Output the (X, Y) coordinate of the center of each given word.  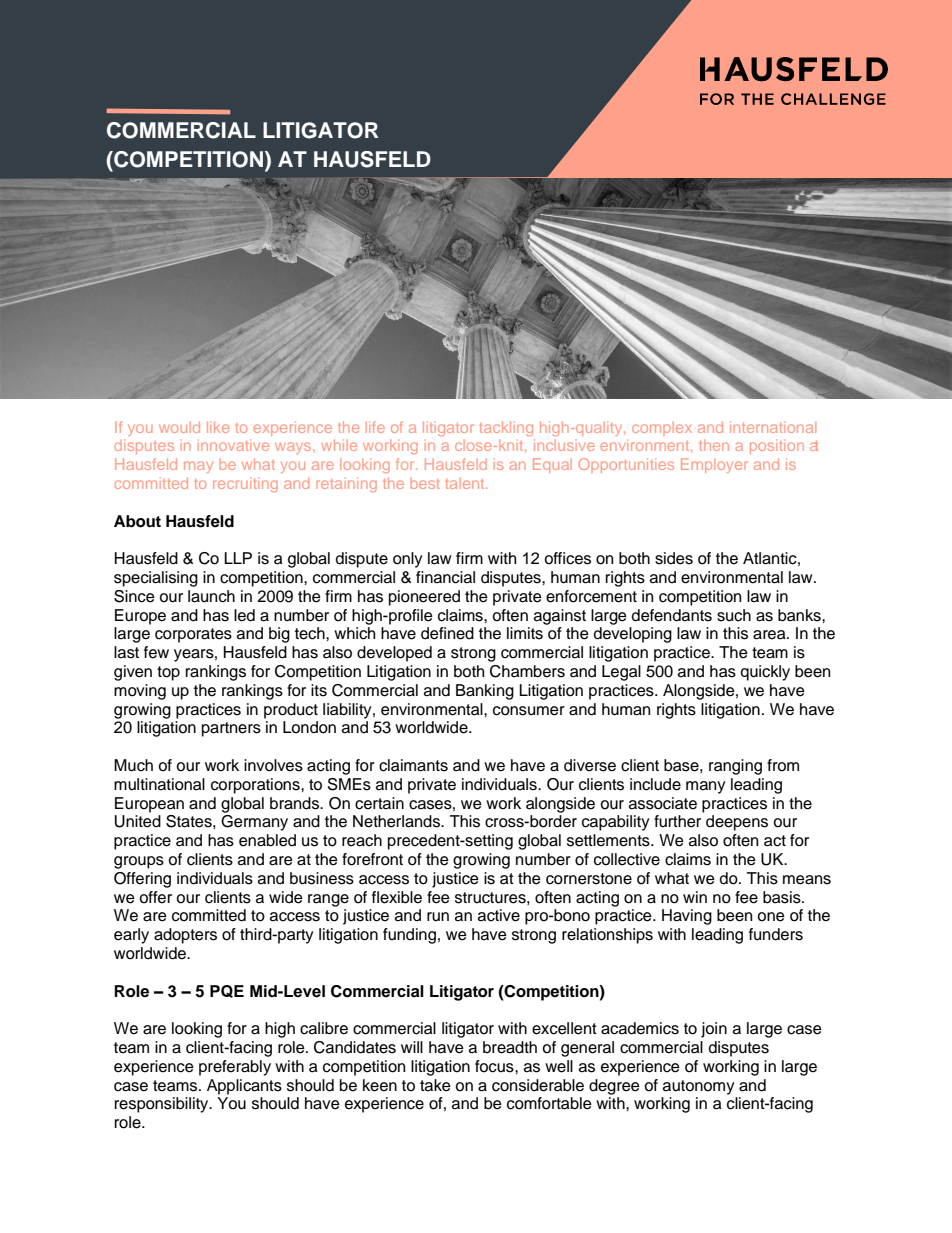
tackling (506, 428)
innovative (233, 446)
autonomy (699, 1087)
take (435, 1085)
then (714, 445)
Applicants (244, 1087)
